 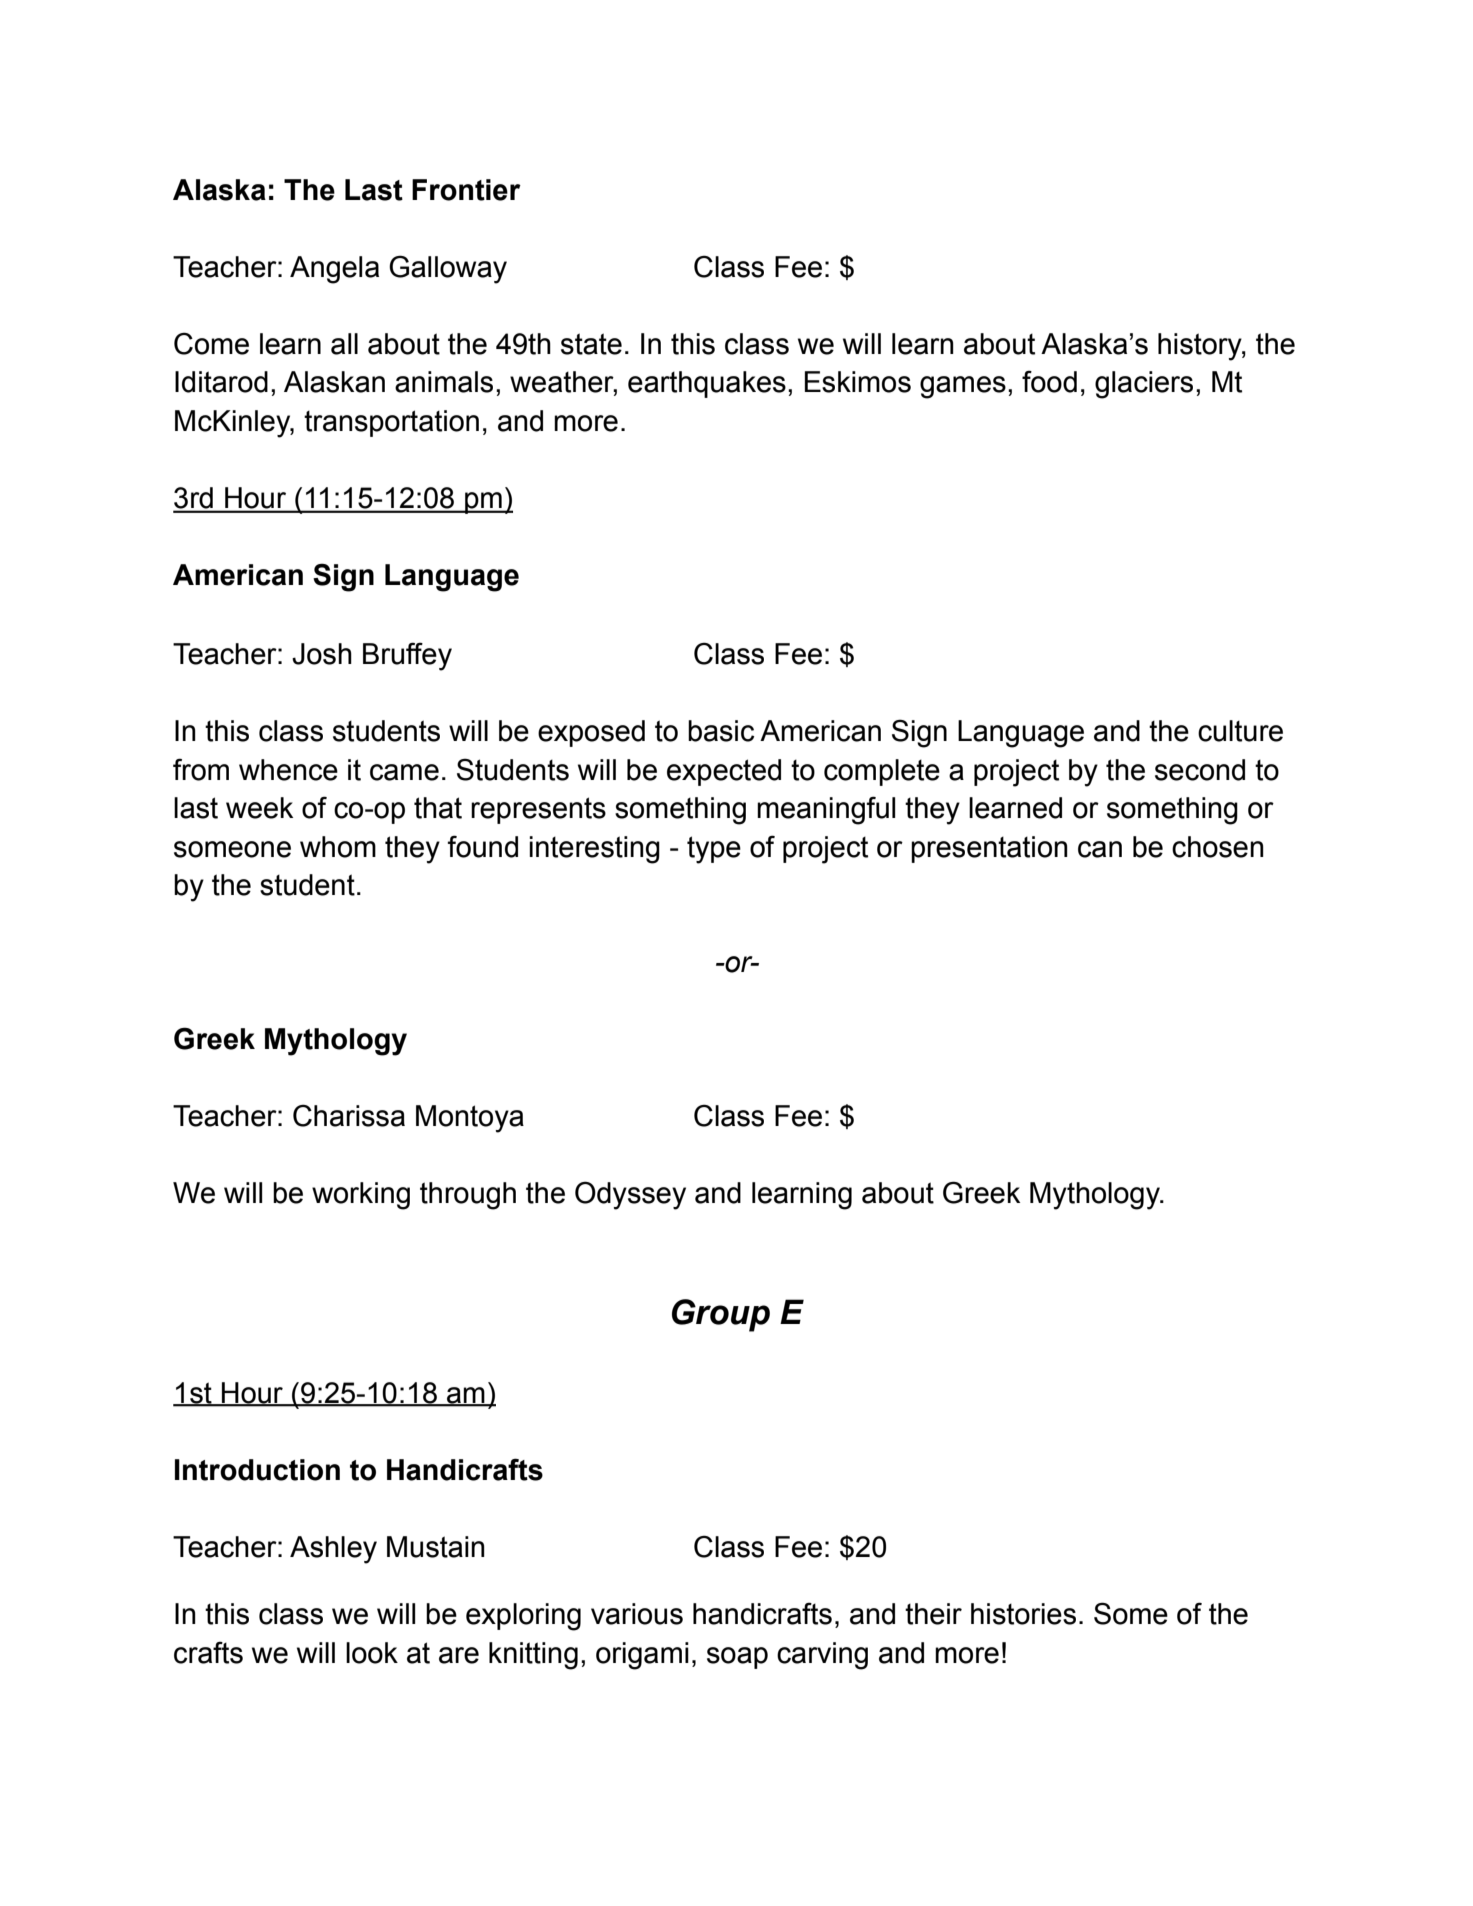 What do you see at coordinates (334, 270) in the document?
I see `Angela` at bounding box center [334, 270].
